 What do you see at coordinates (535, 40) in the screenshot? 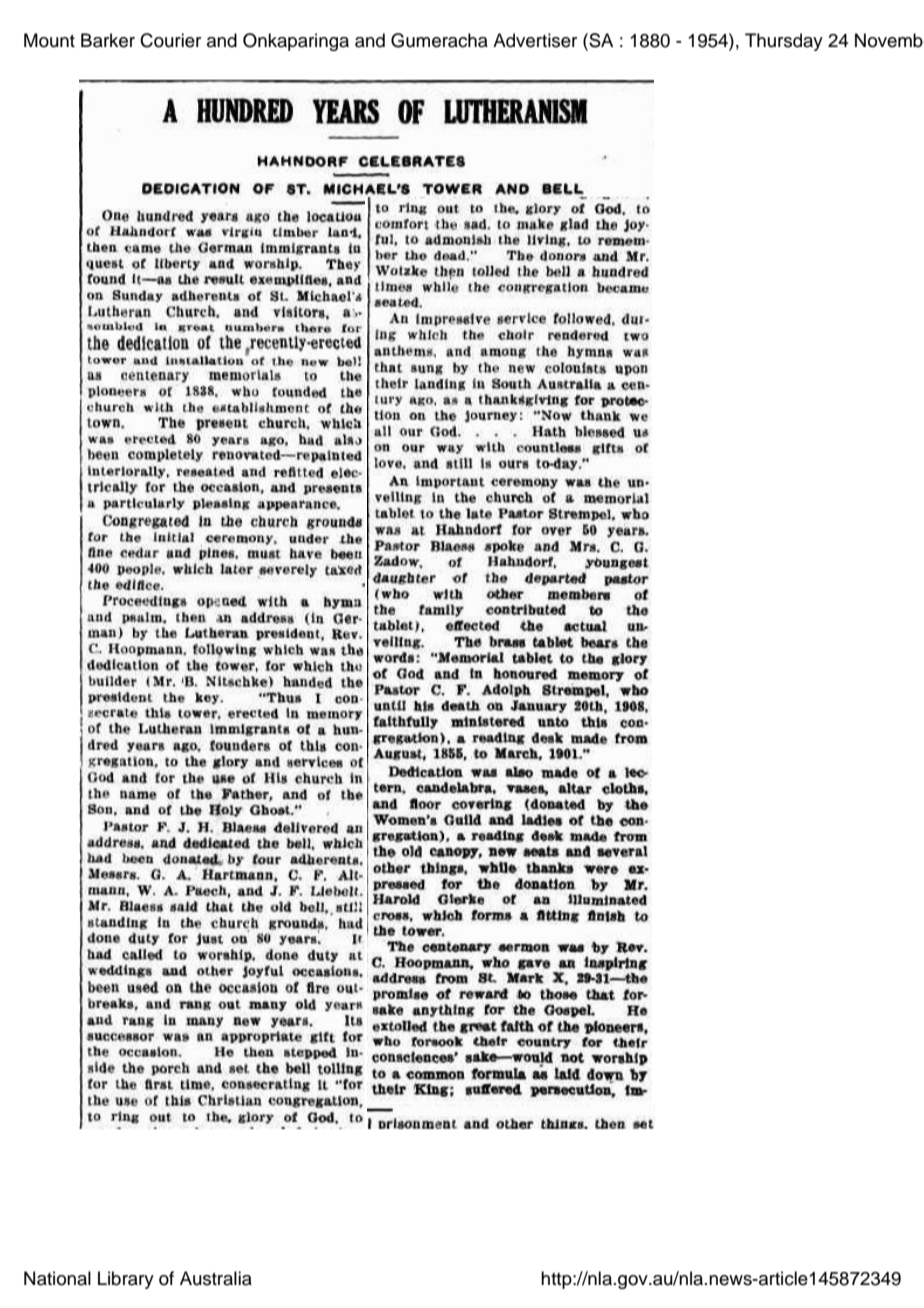
I see `Advertiser` at bounding box center [535, 40].
